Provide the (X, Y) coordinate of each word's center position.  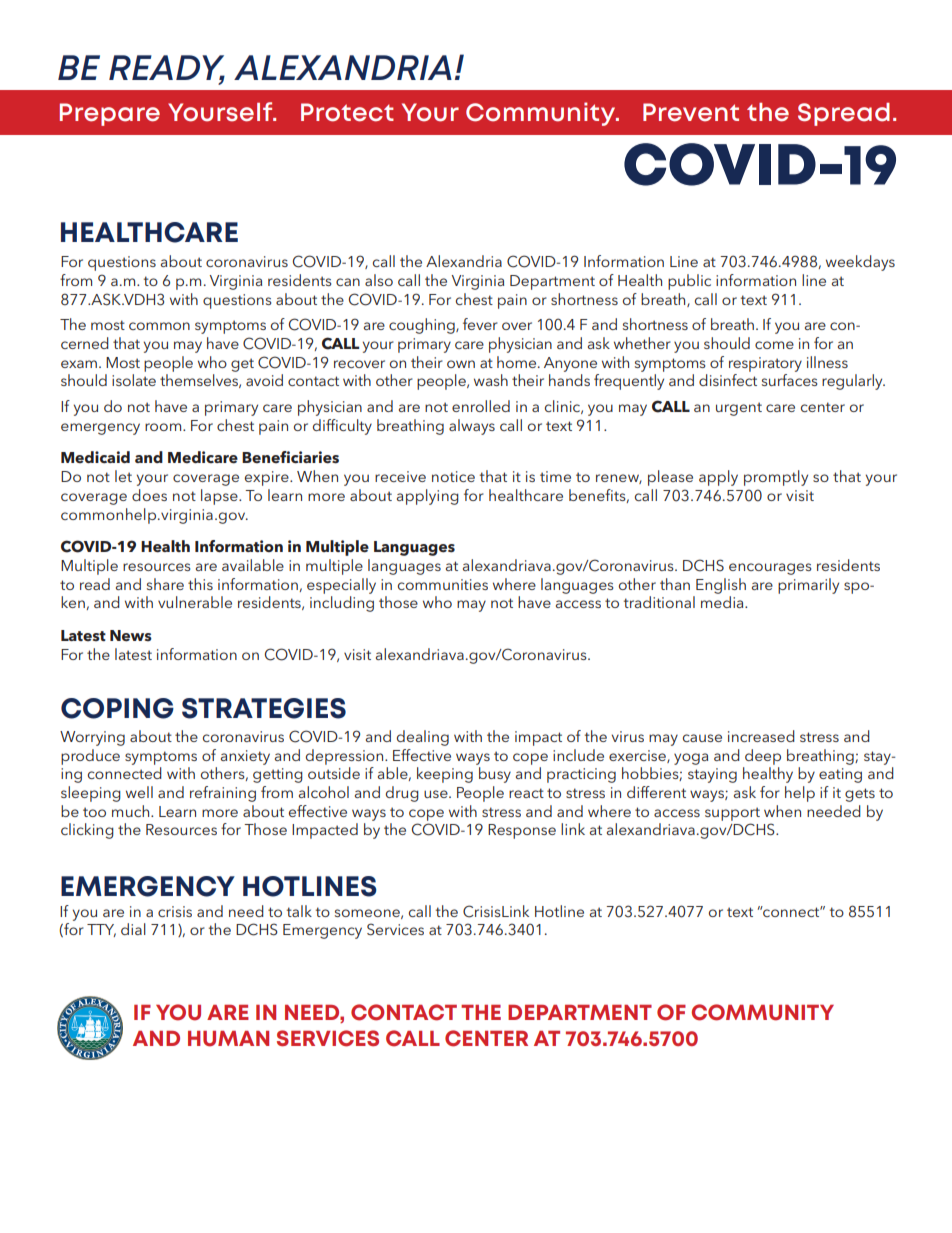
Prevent (691, 112)
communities (443, 584)
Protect (347, 112)
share (165, 584)
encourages (770, 569)
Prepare (110, 114)
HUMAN (228, 1039)
